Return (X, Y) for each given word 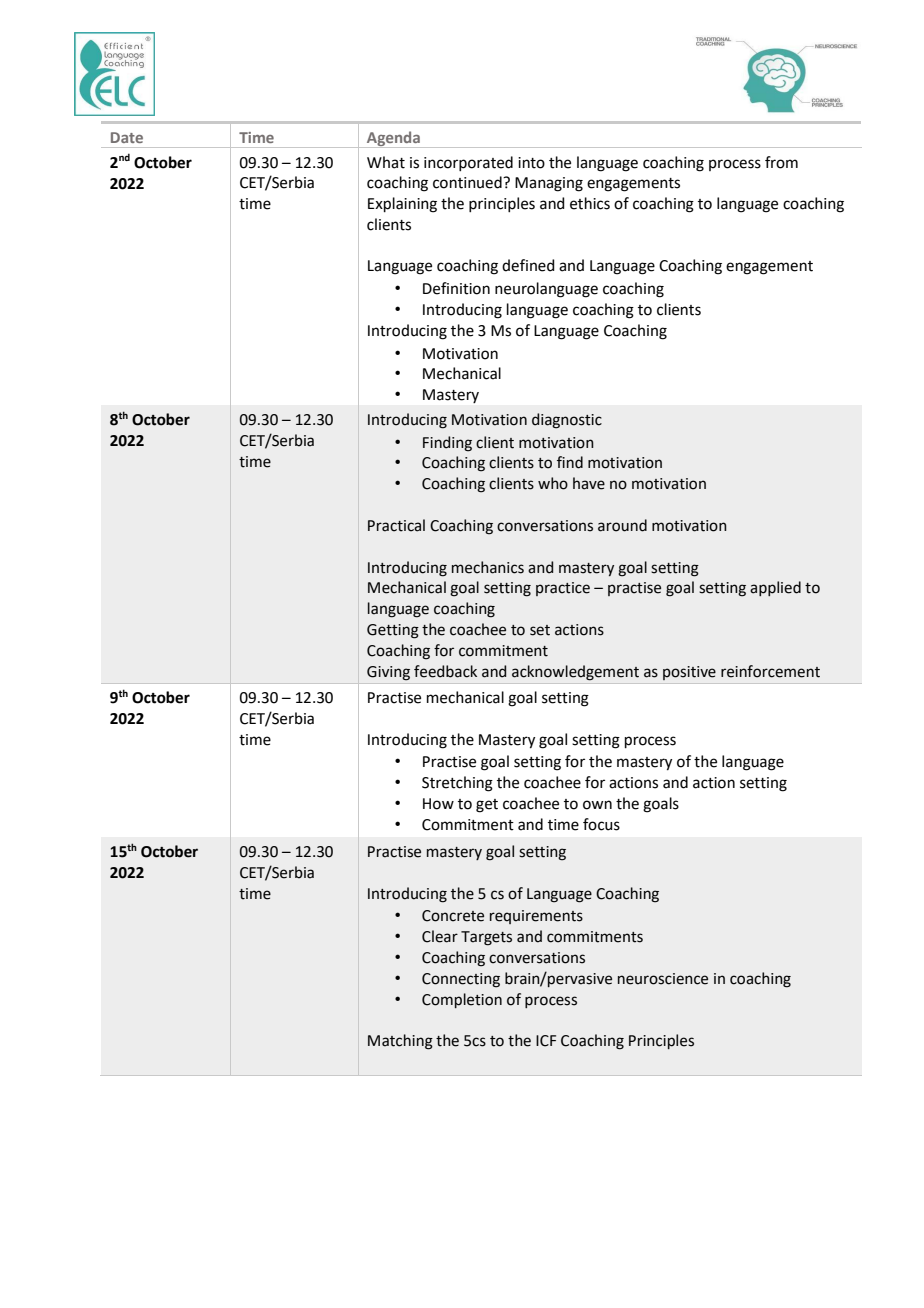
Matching (400, 1042)
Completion (462, 1000)
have (589, 483)
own (597, 805)
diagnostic (567, 421)
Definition (456, 288)
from (781, 162)
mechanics (488, 567)
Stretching (457, 784)
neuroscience (663, 979)
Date (127, 137)
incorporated (468, 163)
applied (775, 588)
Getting (393, 631)
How (438, 804)
